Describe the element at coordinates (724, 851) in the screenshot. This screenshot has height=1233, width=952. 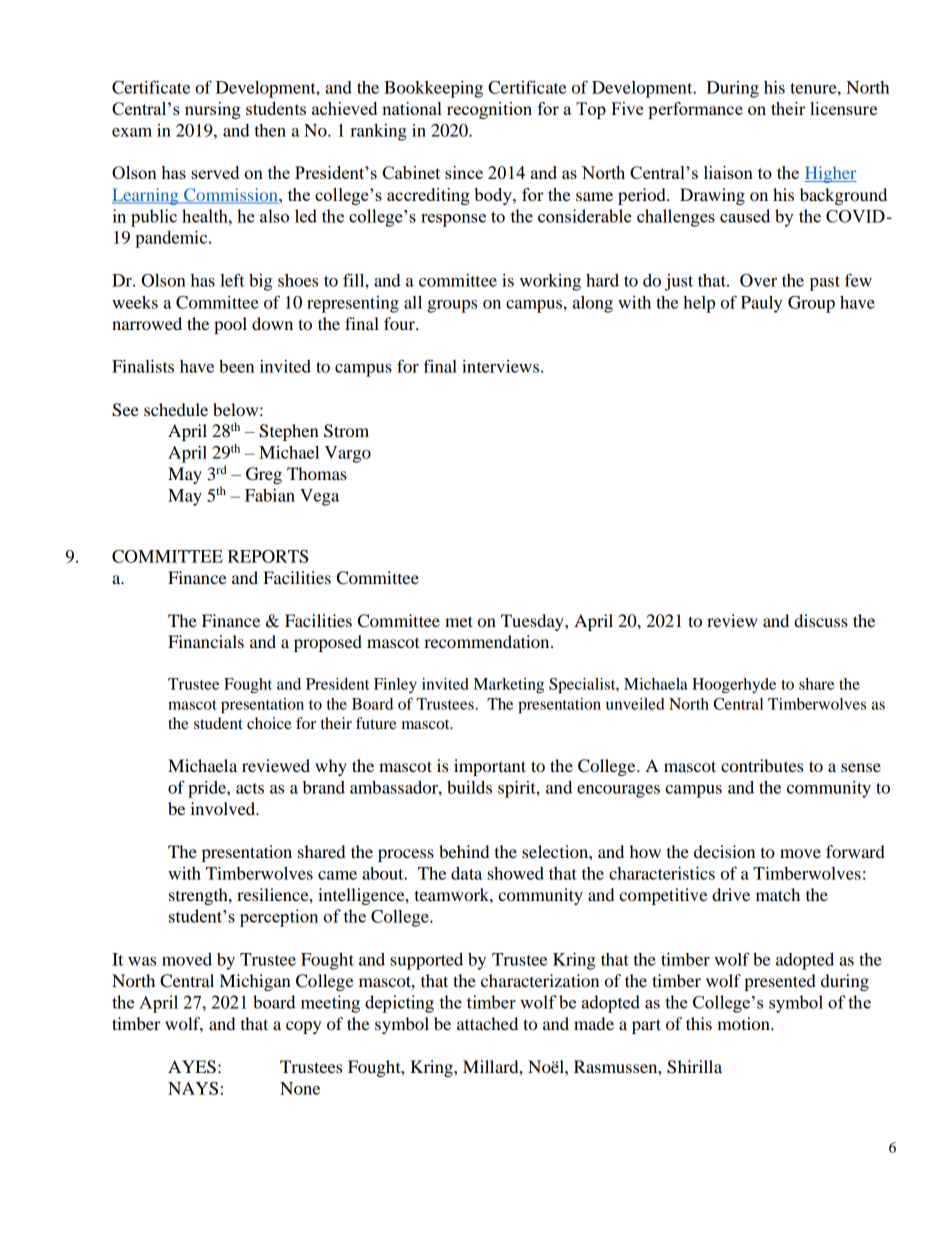
I see `decision` at that location.
